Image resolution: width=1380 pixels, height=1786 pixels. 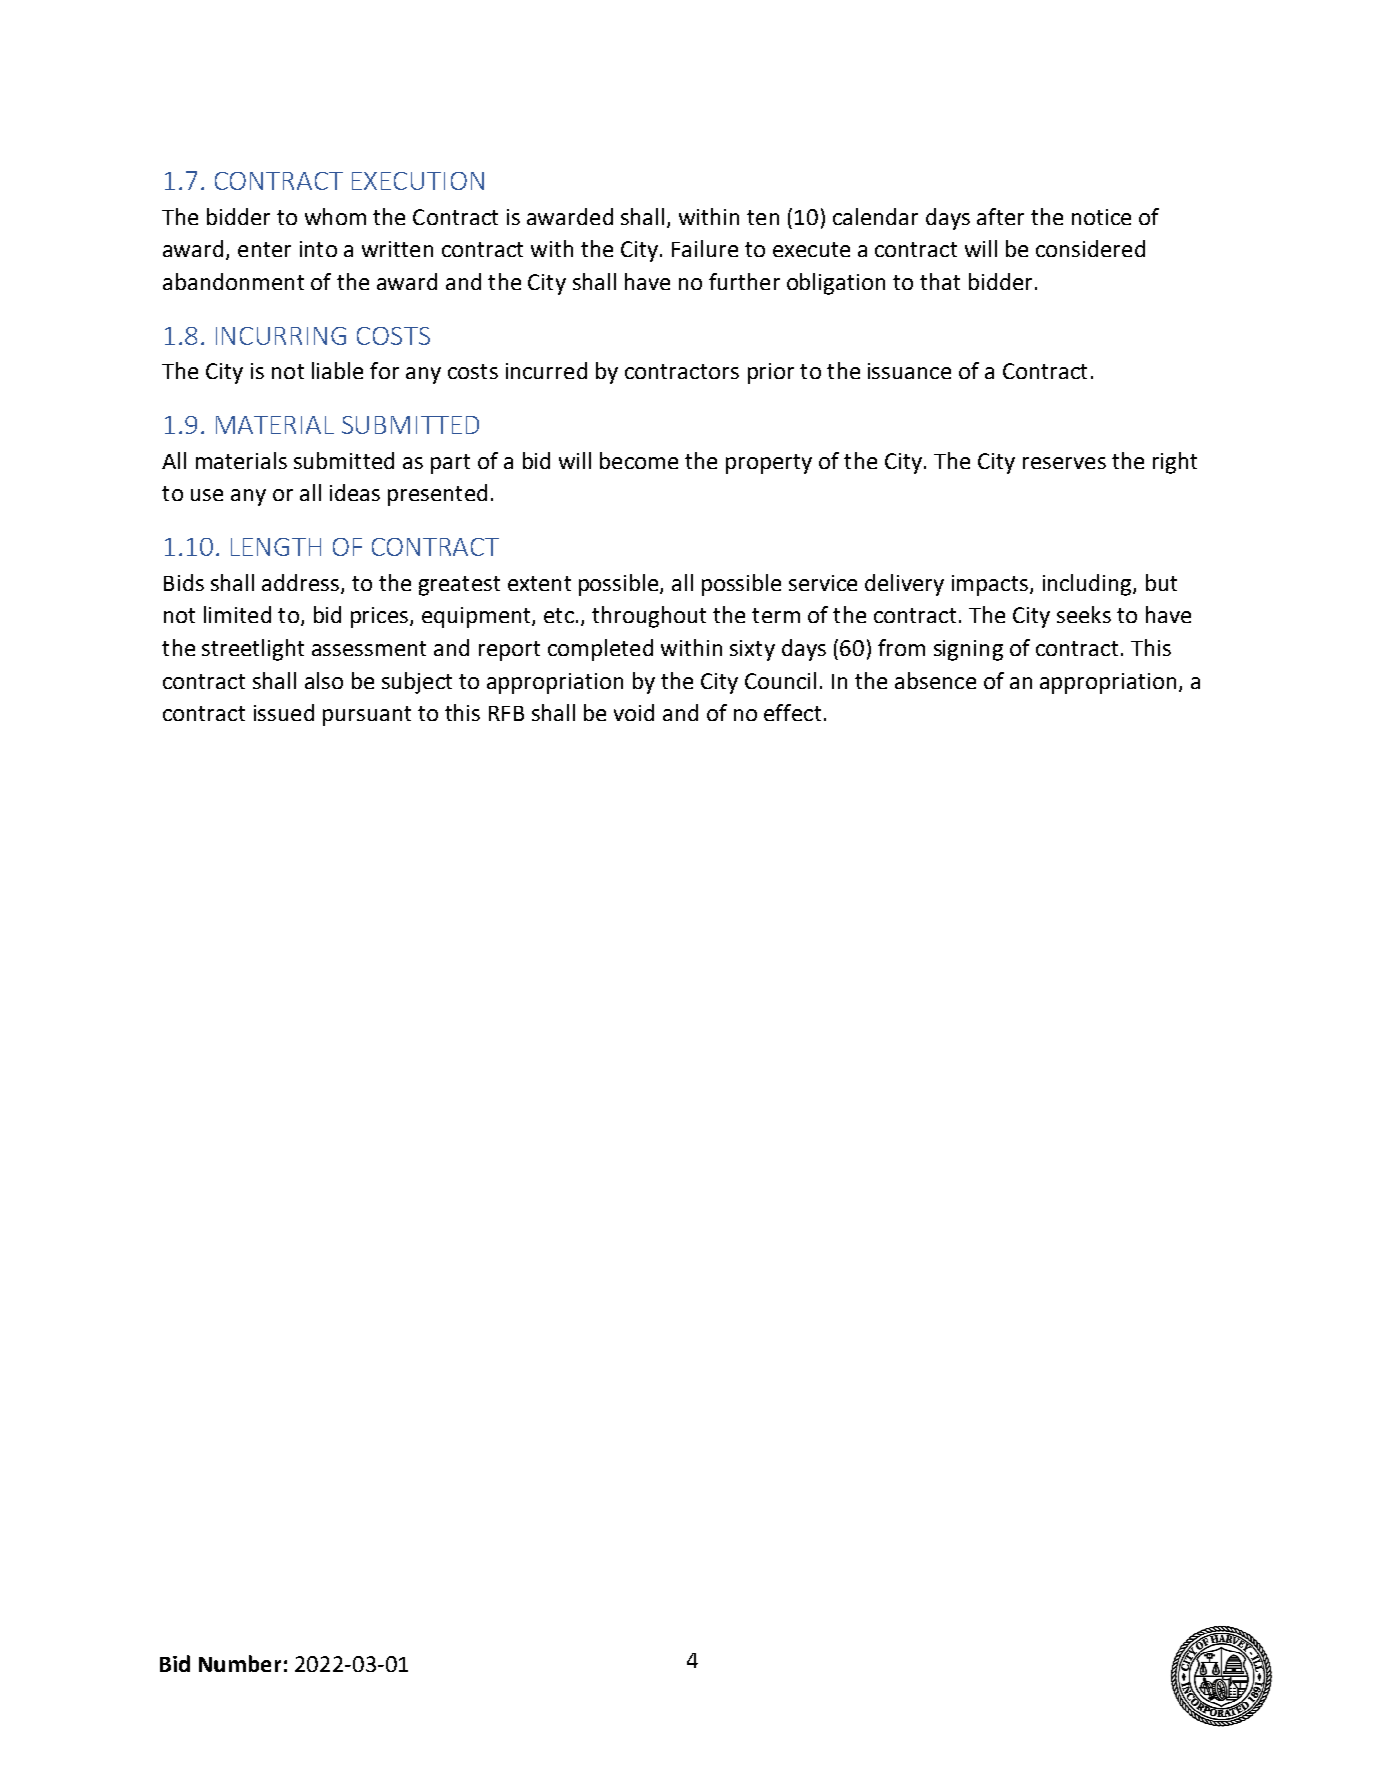 I want to click on considered, so click(x=1090, y=248).
